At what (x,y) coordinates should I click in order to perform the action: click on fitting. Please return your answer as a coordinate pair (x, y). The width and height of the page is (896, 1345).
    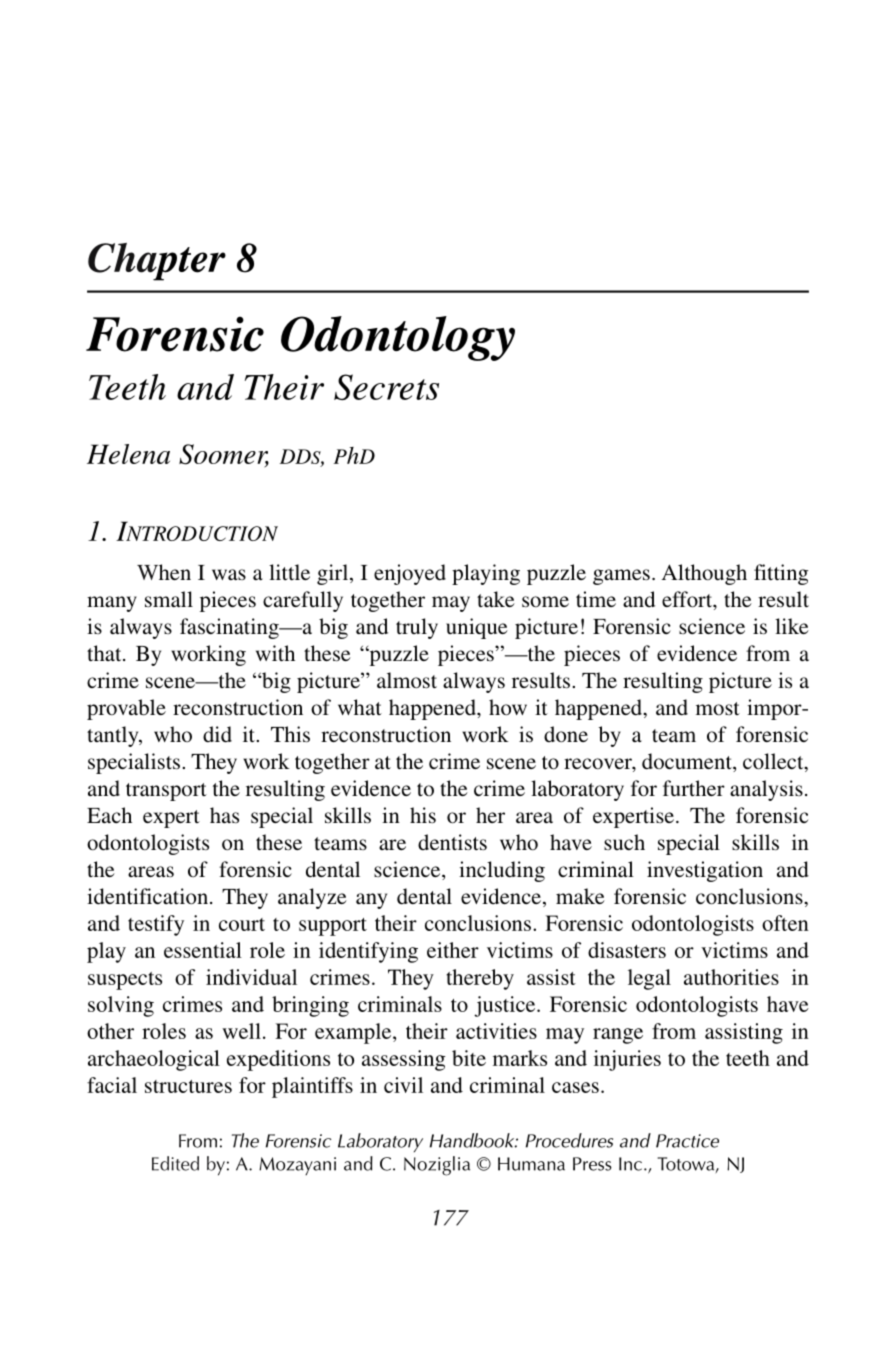
    Looking at the image, I should click on (781, 574).
